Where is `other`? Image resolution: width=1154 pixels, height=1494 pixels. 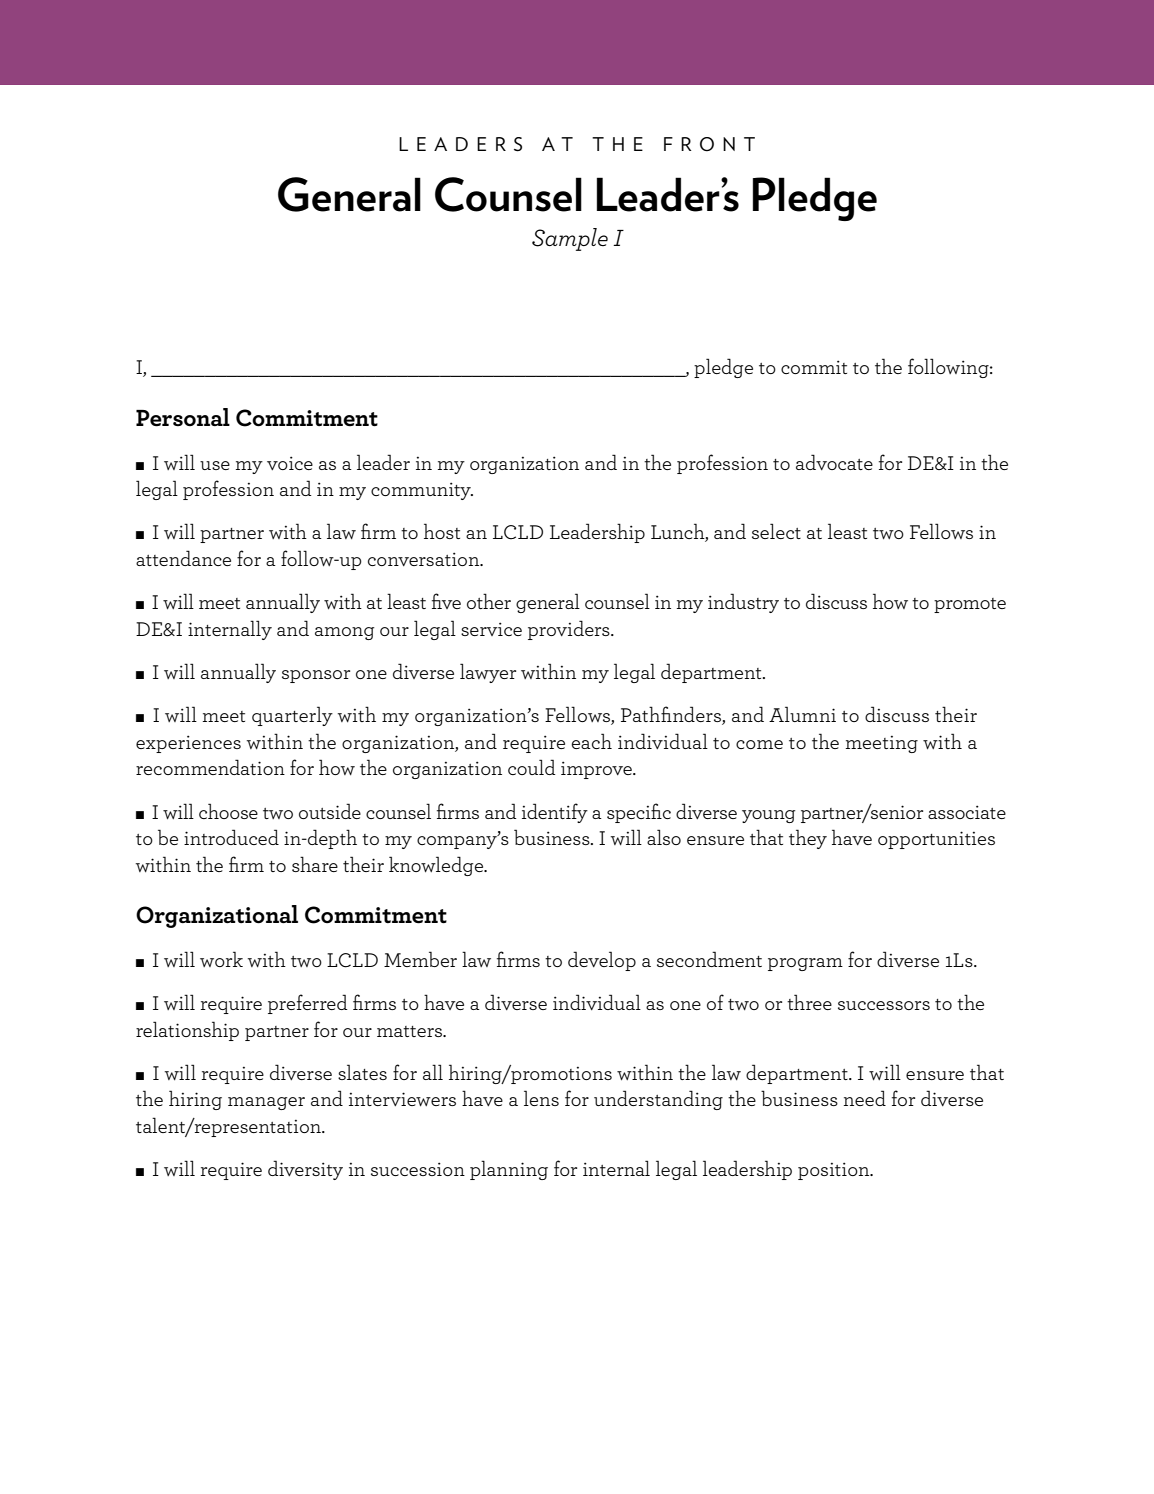 other is located at coordinates (489, 601).
